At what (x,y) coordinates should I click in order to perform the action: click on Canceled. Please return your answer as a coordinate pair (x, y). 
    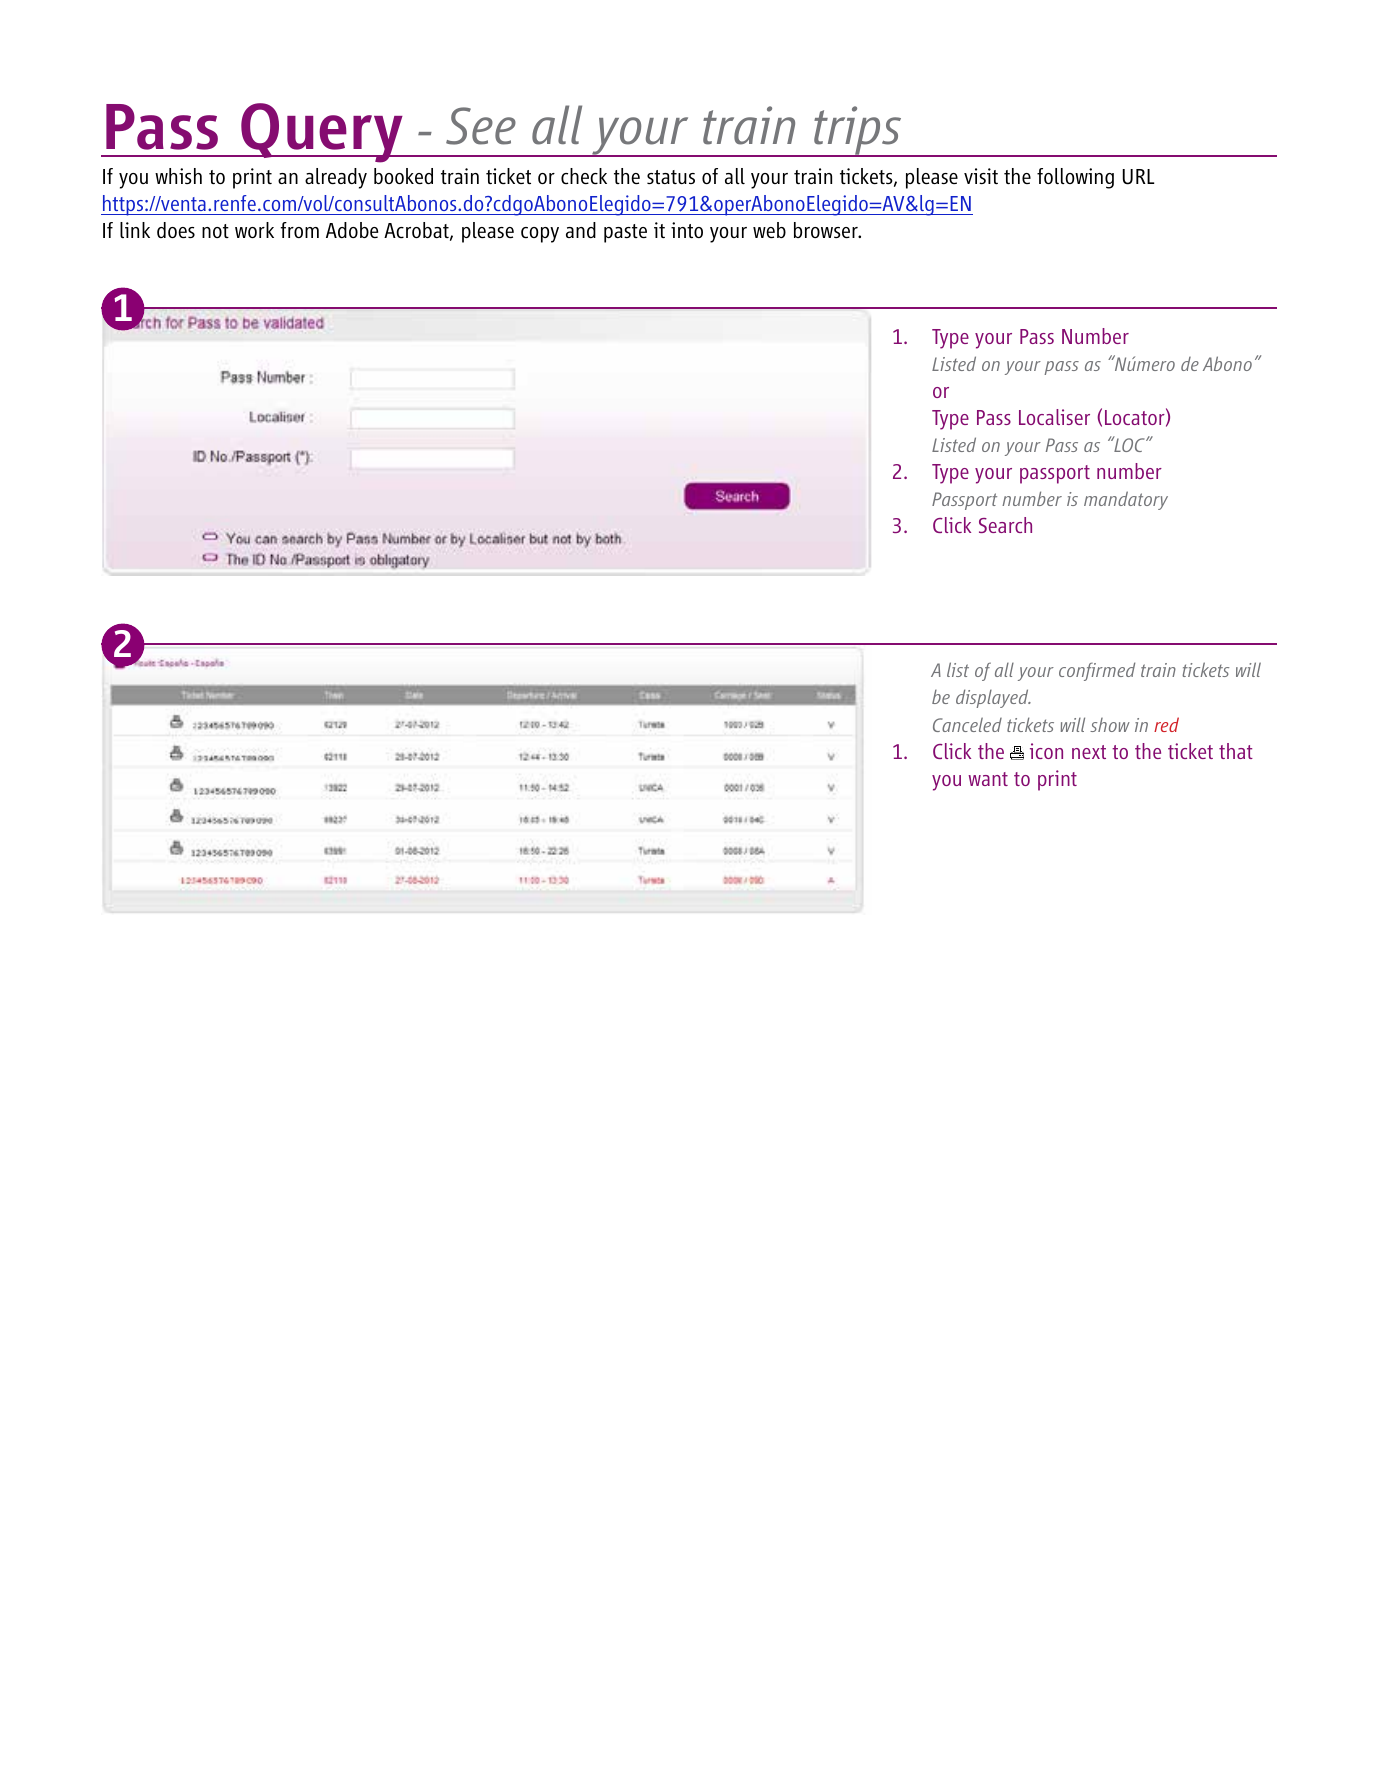
    Looking at the image, I should click on (967, 724).
